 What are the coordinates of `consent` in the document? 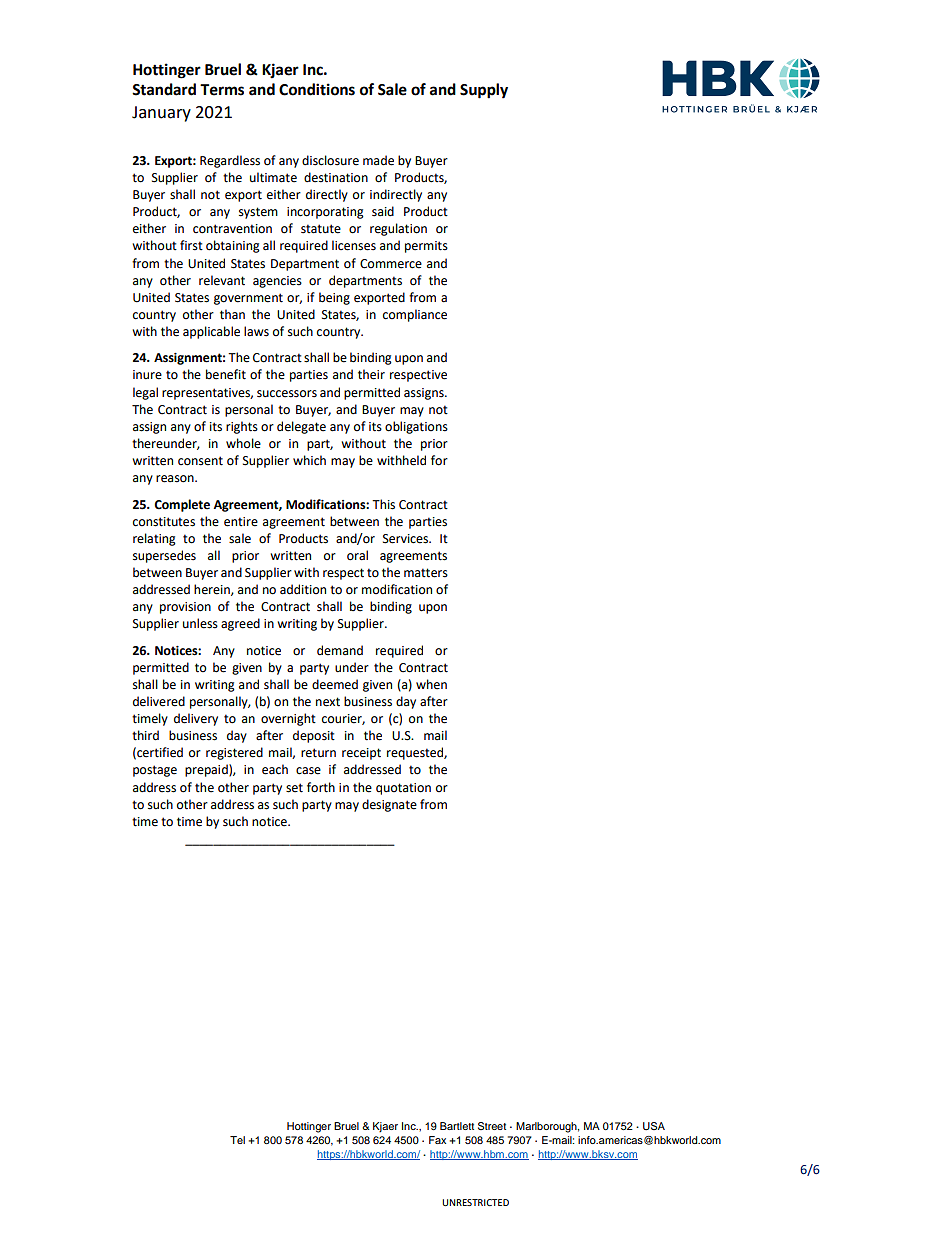 It's located at (200, 461).
